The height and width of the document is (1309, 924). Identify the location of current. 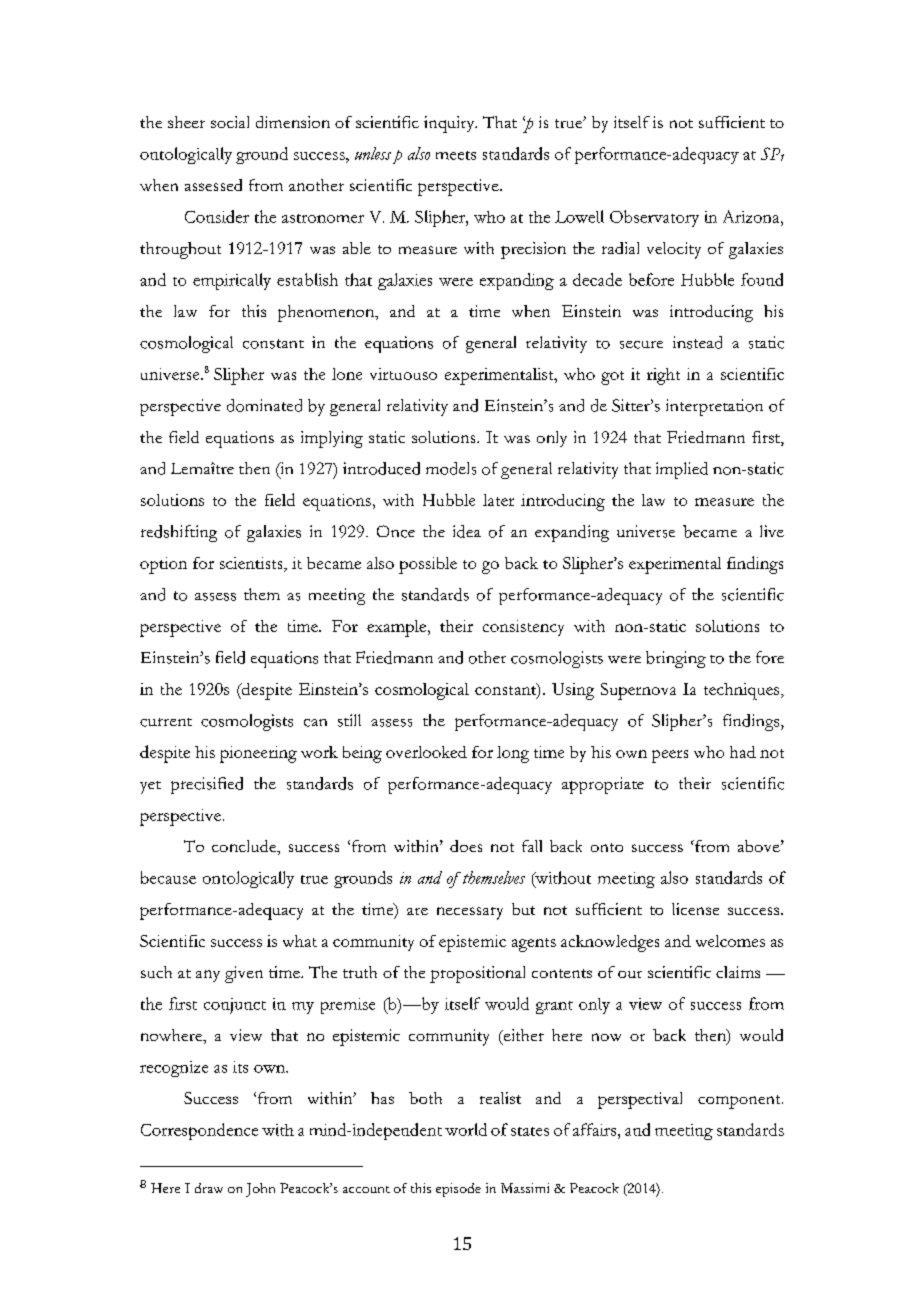
(166, 722).
